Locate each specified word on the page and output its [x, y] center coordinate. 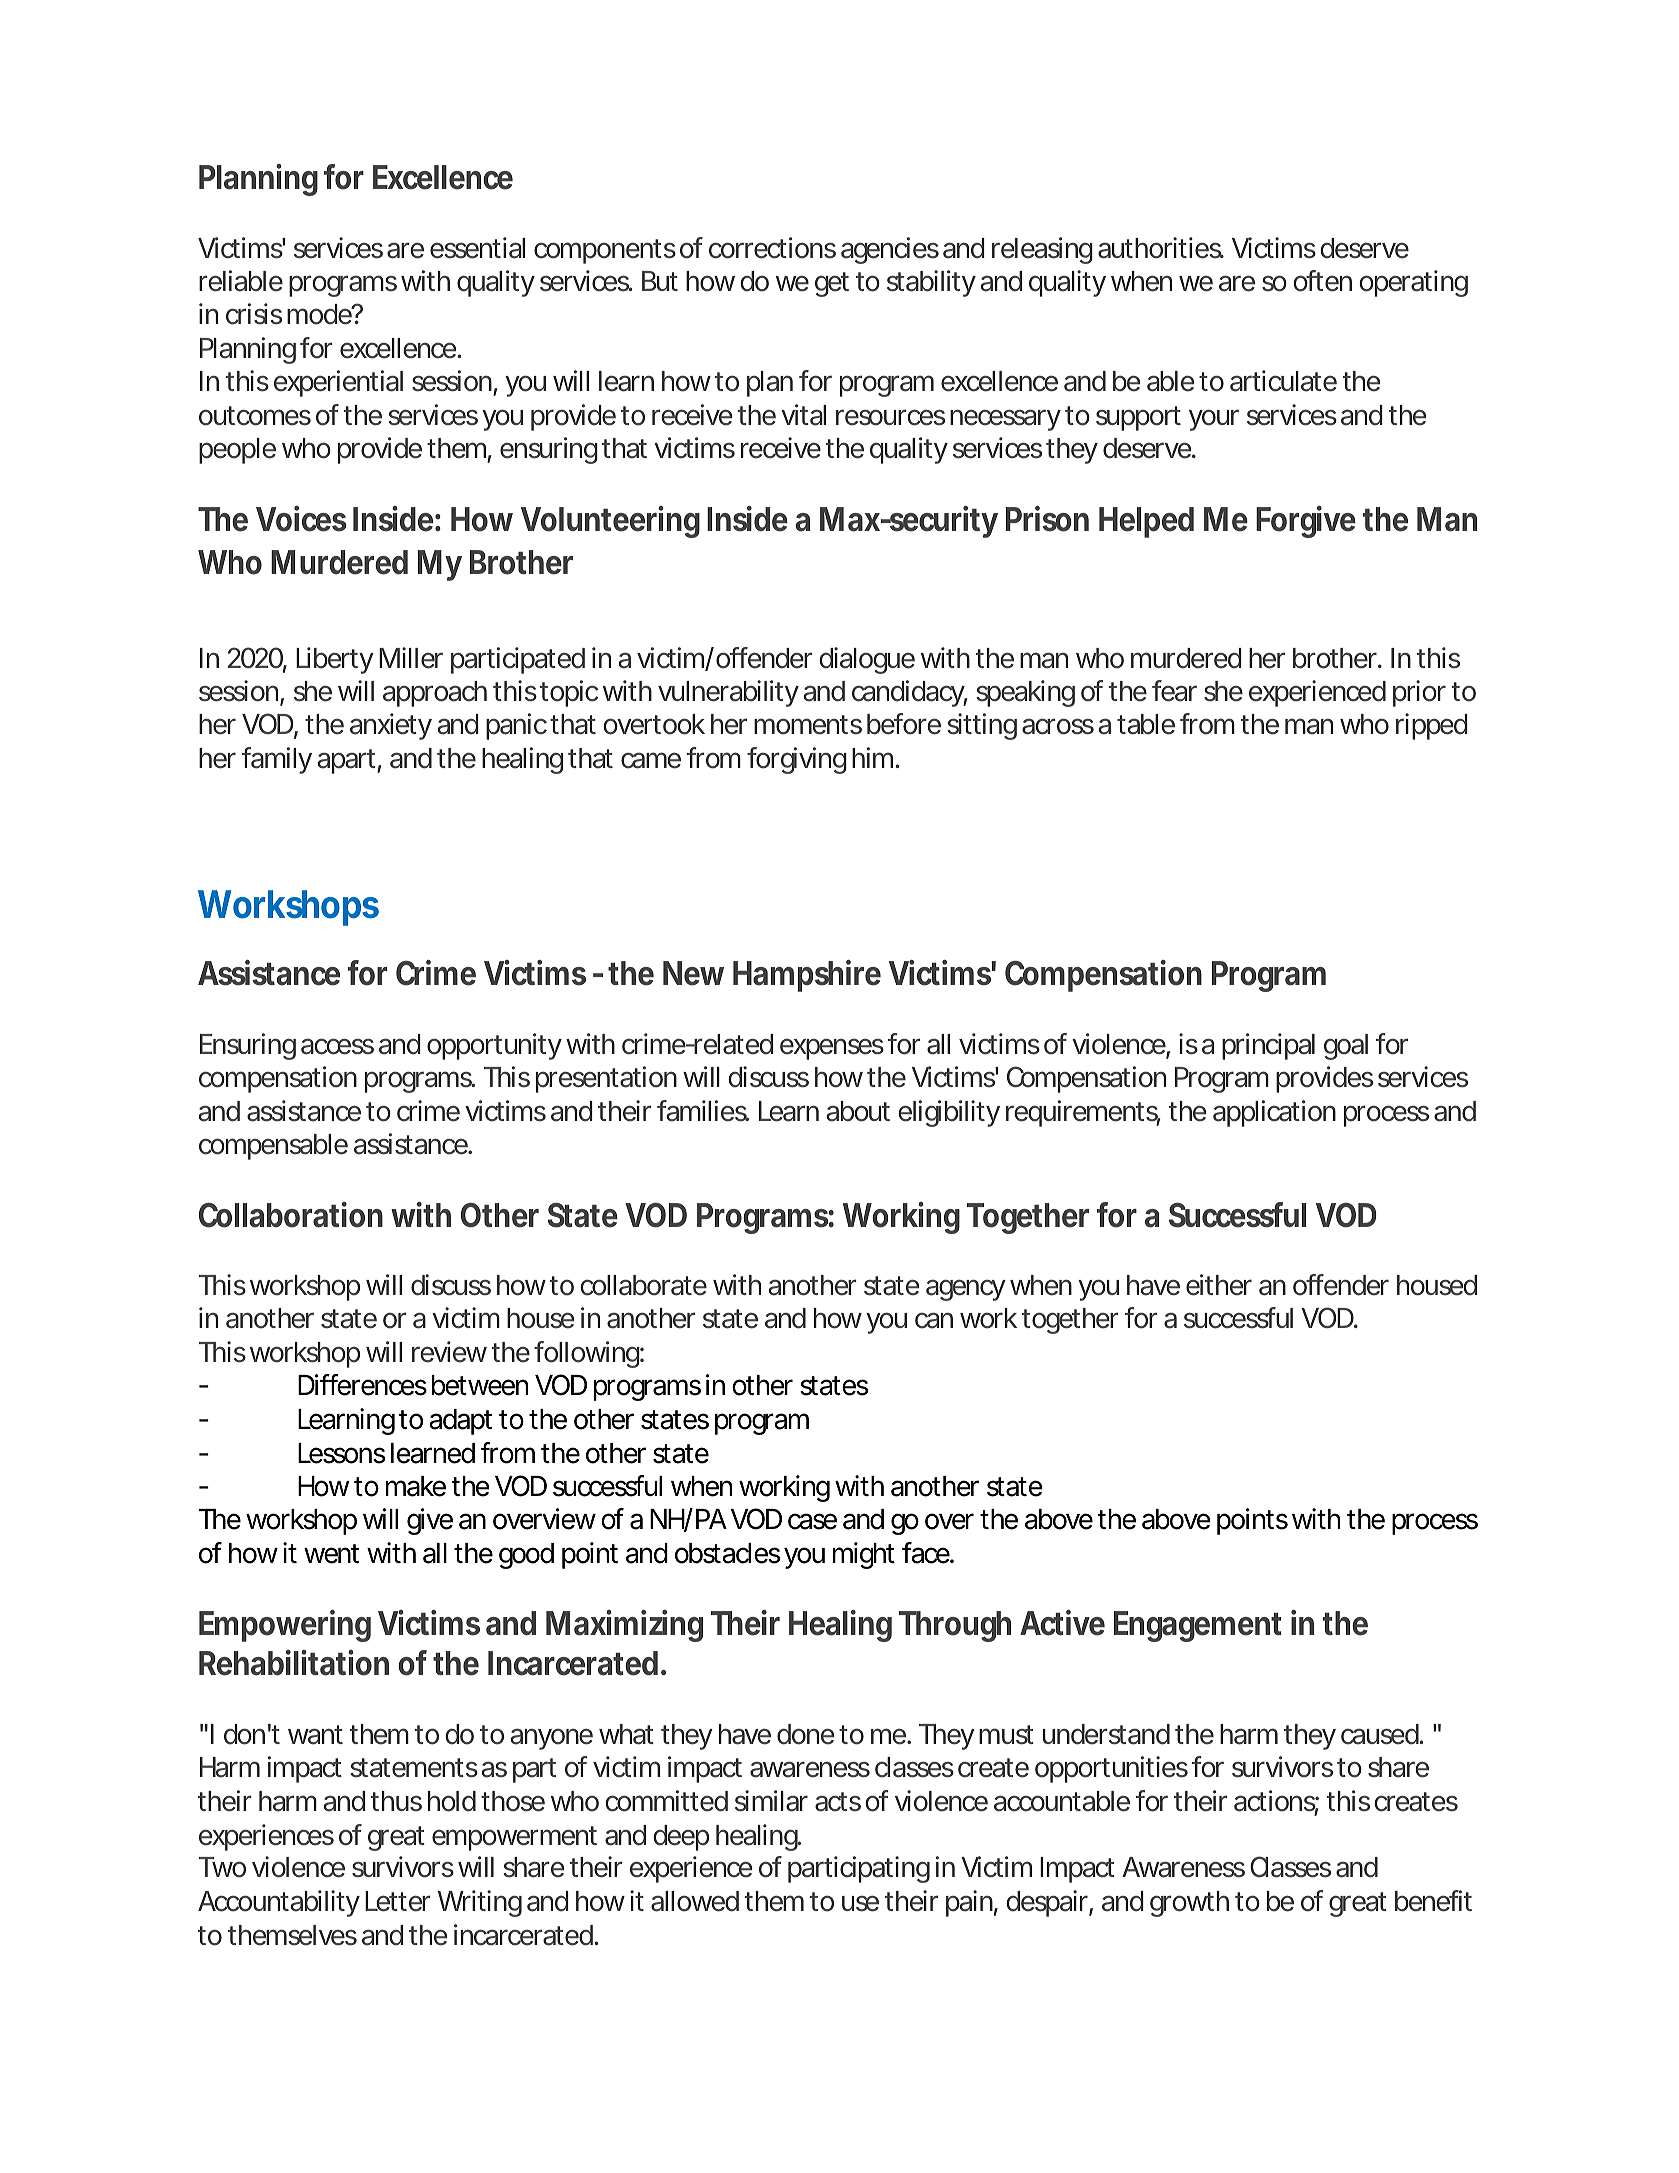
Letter [398, 1901]
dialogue [867, 660]
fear [1174, 691]
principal [1268, 1046]
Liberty [335, 660]
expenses [832, 1049]
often [1322, 281]
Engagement [1198, 1626]
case [812, 1521]
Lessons [341, 1453]
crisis [254, 314]
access [337, 1046]
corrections [772, 248]
